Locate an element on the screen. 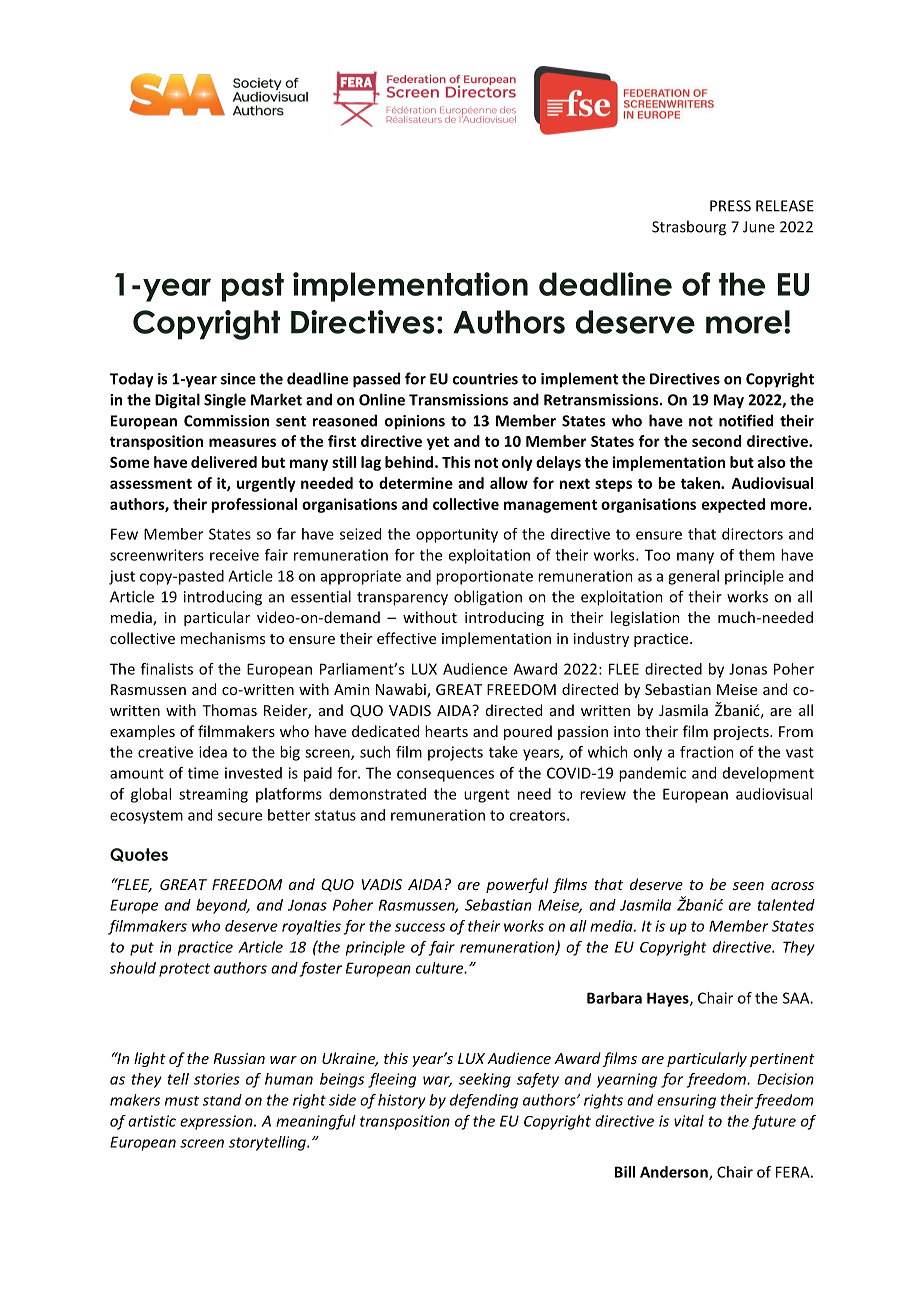  countries is located at coordinates (485, 379).
